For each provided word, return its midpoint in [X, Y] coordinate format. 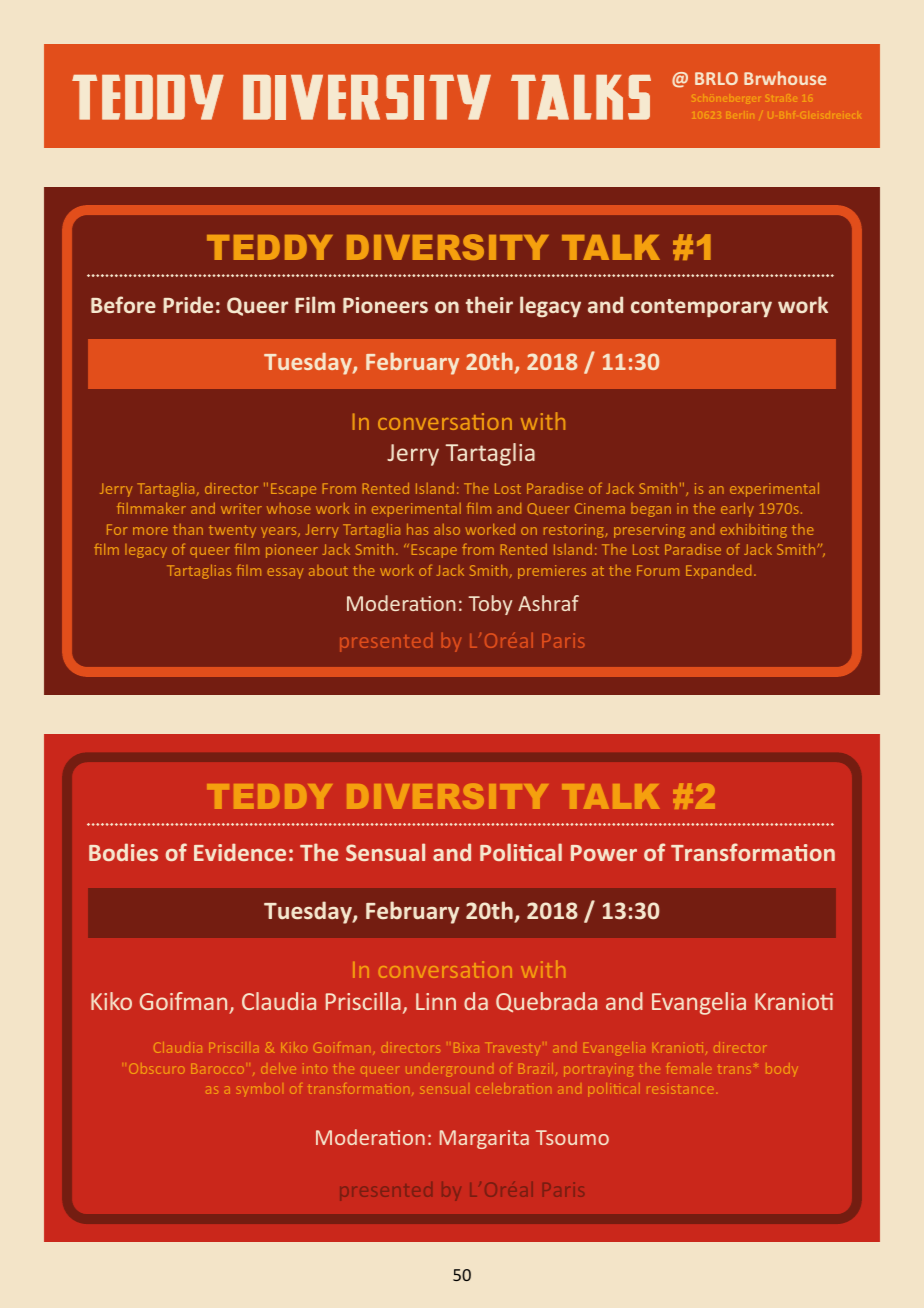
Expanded [718, 572]
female [688, 1068]
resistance [679, 1090]
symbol [258, 1090]
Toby [490, 605]
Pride [188, 304]
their [489, 304]
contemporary [701, 308]
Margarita [484, 1139]
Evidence [240, 852]
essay [285, 573]
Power [604, 853]
